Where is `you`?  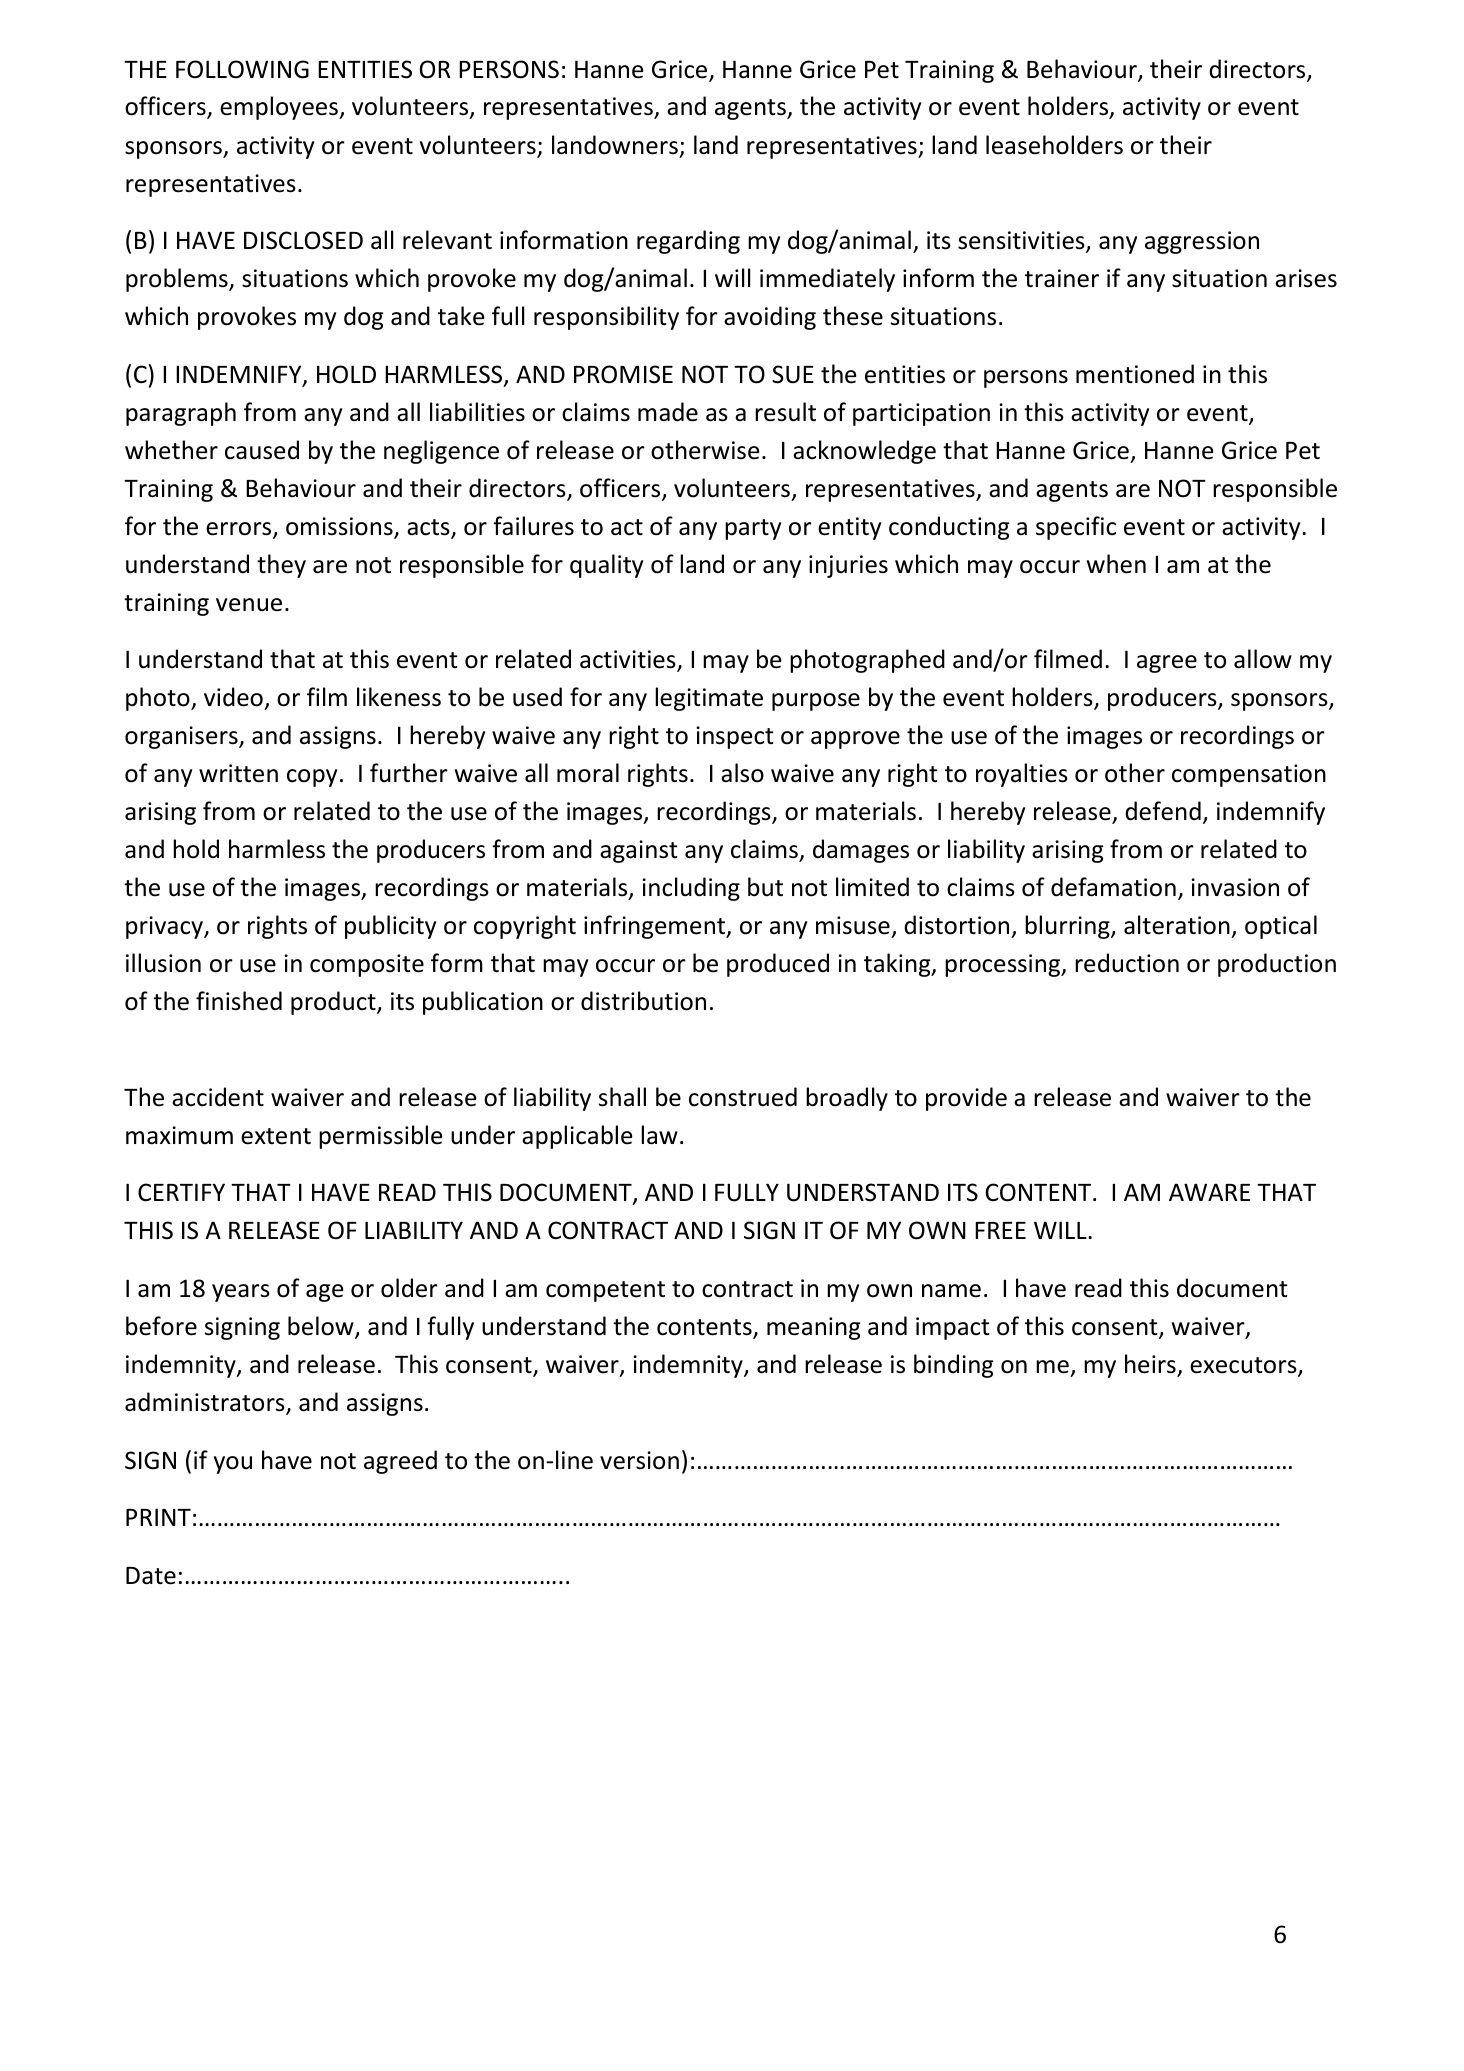
you is located at coordinates (233, 1465).
